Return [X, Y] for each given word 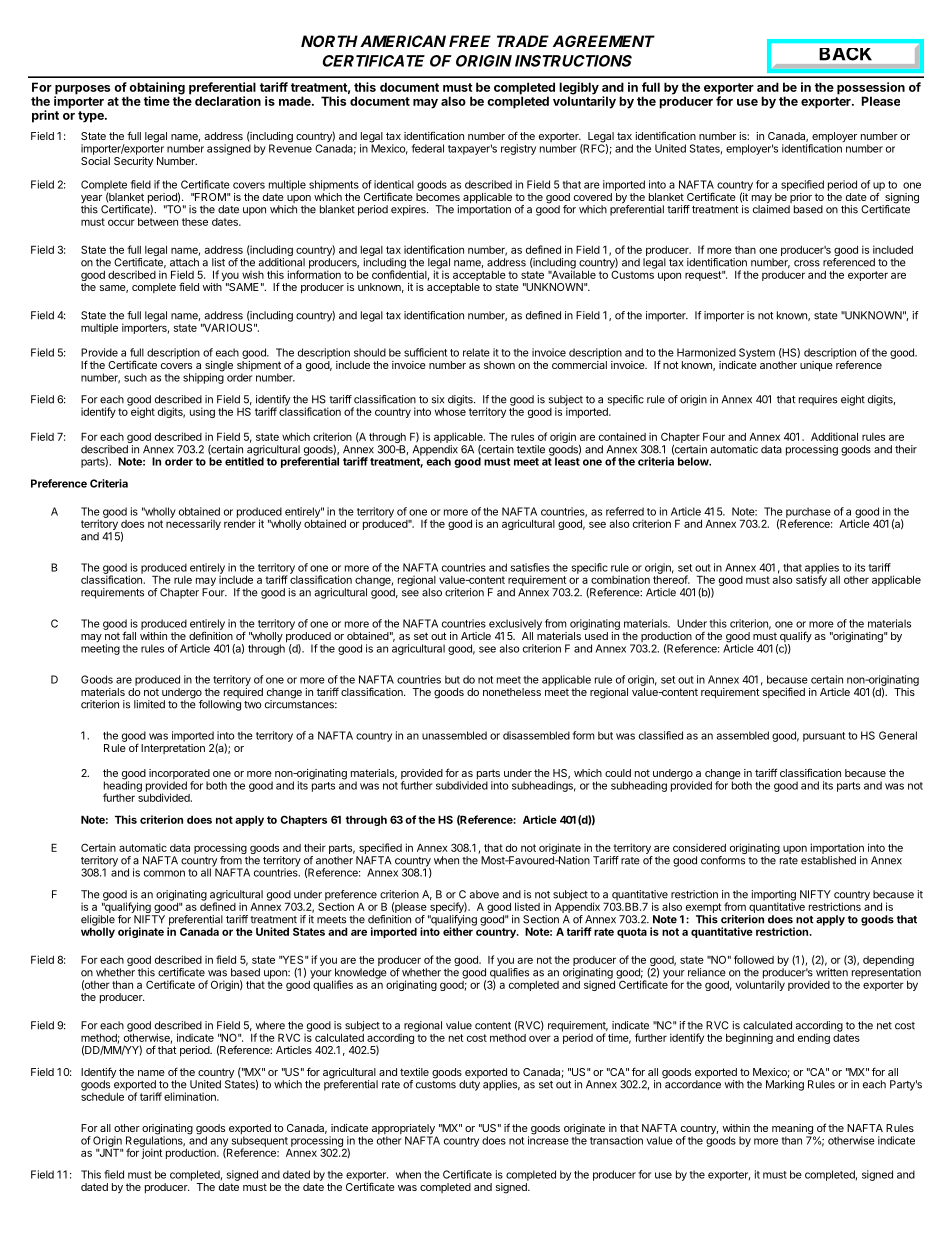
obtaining [156, 89]
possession [871, 89]
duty [469, 1085]
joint [152, 1153]
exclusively [515, 624]
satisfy [811, 579]
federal [428, 148]
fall [129, 635]
